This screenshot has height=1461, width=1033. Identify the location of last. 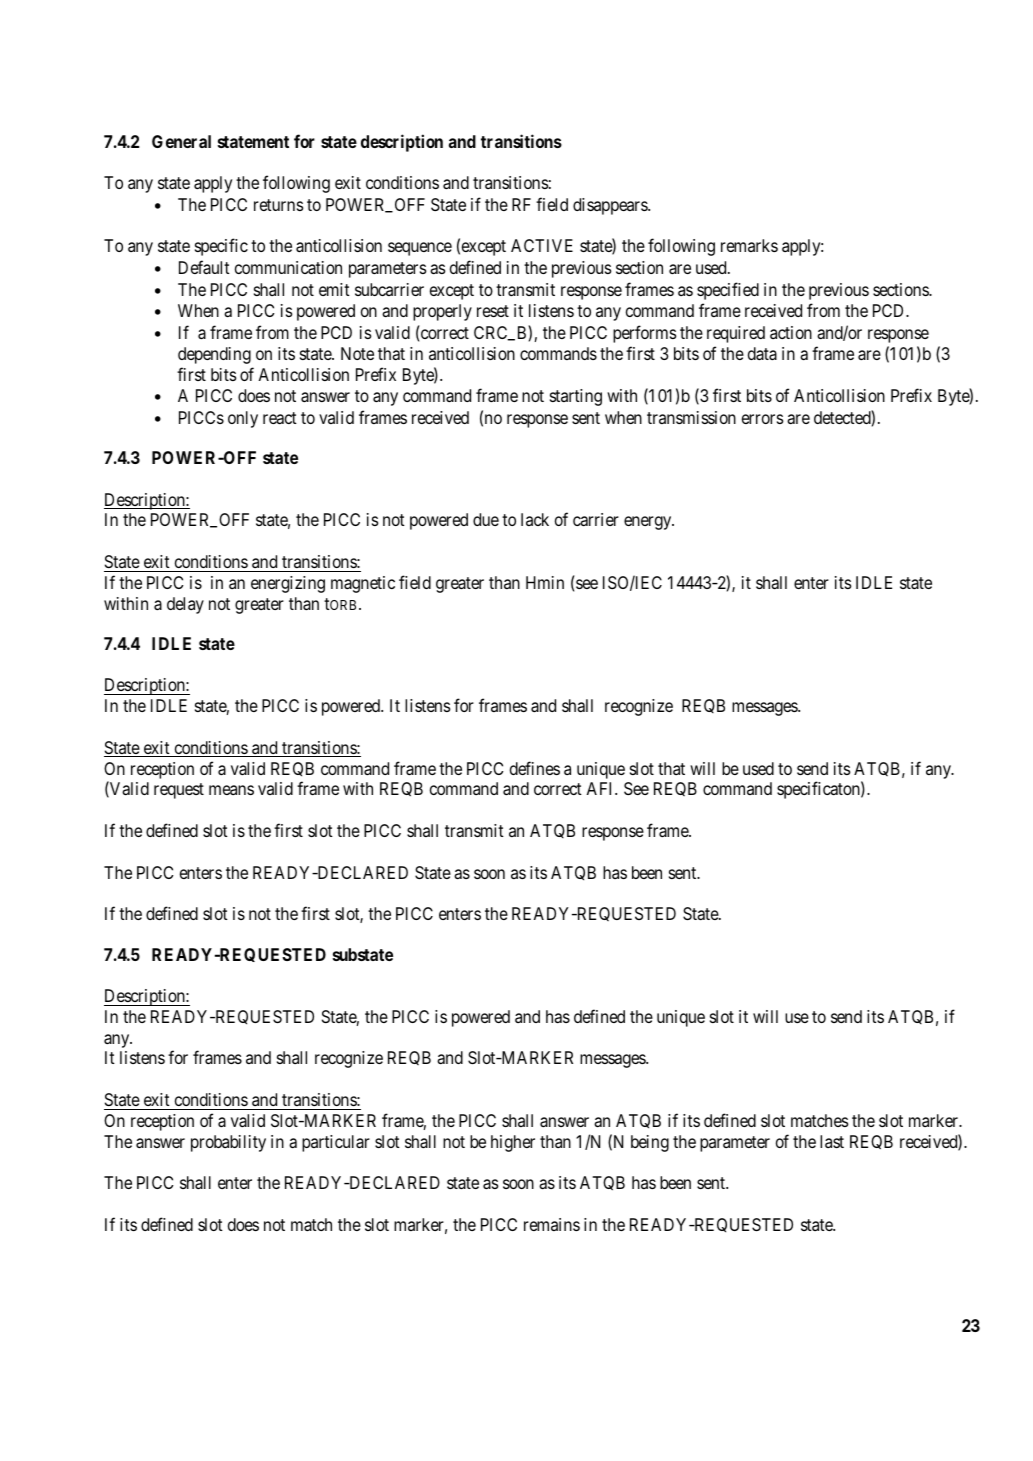
(832, 1141).
